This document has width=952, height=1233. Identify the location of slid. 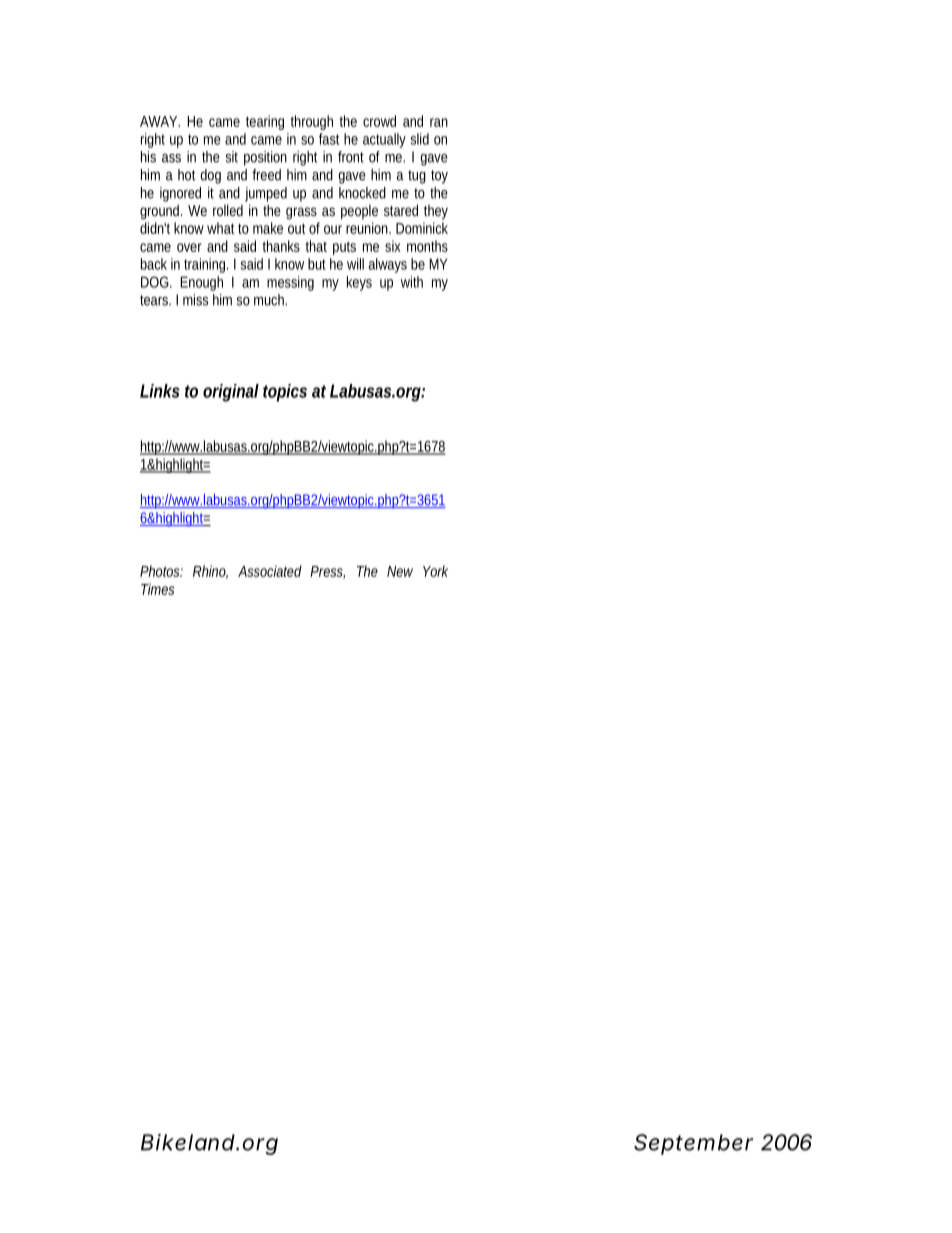
(420, 139).
